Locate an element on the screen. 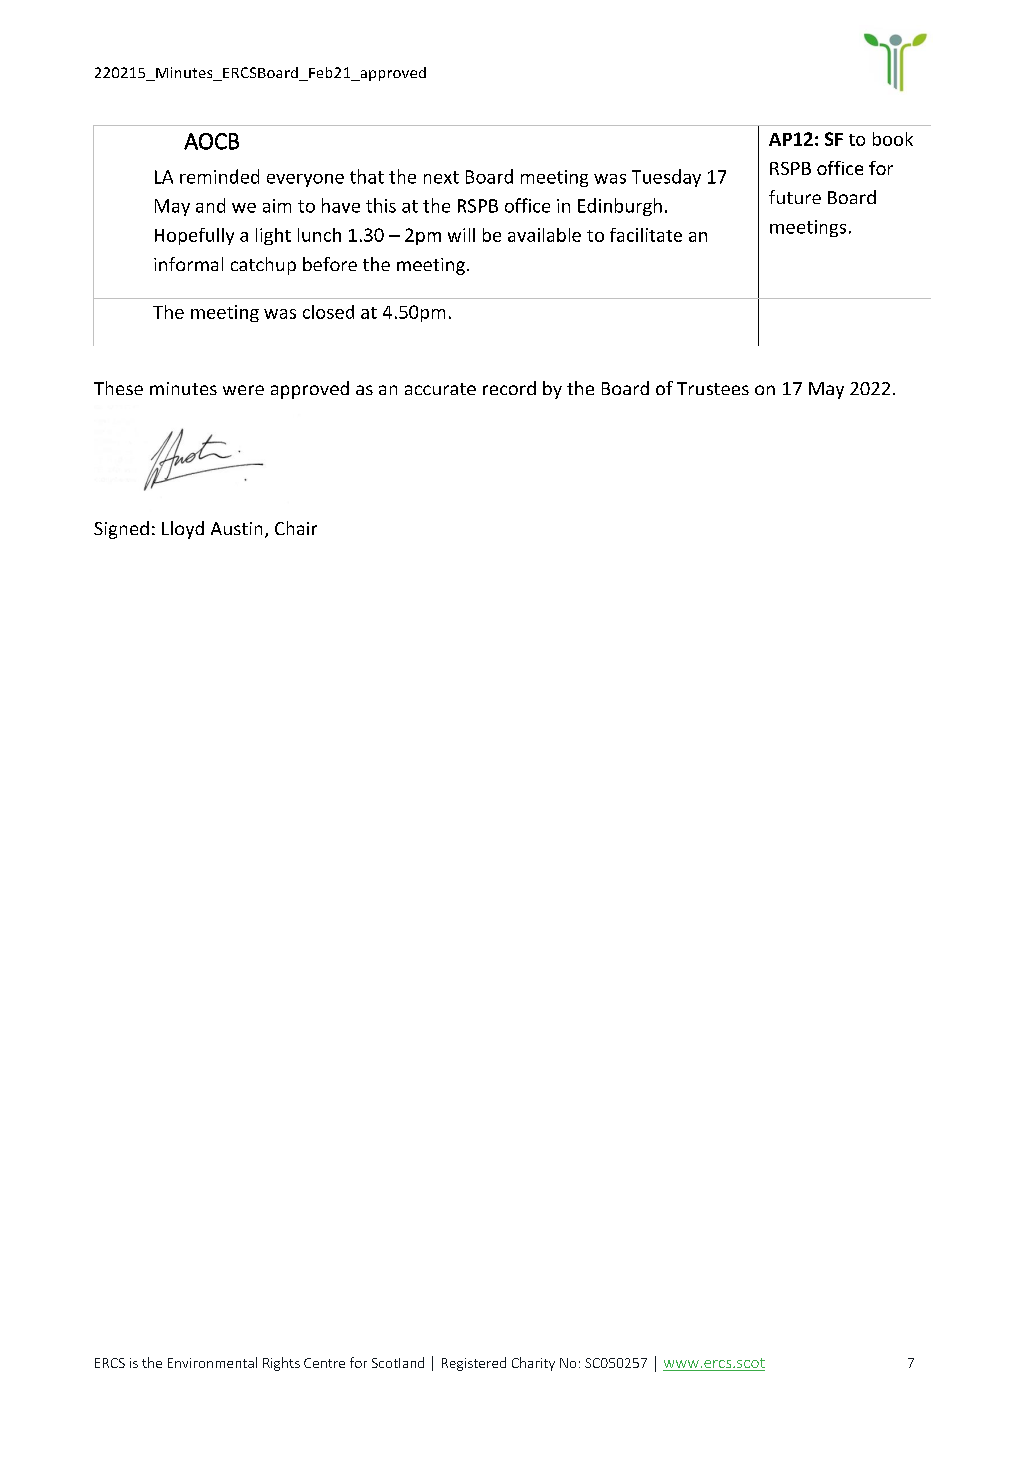 The image size is (1034, 1462). next is located at coordinates (441, 177).
